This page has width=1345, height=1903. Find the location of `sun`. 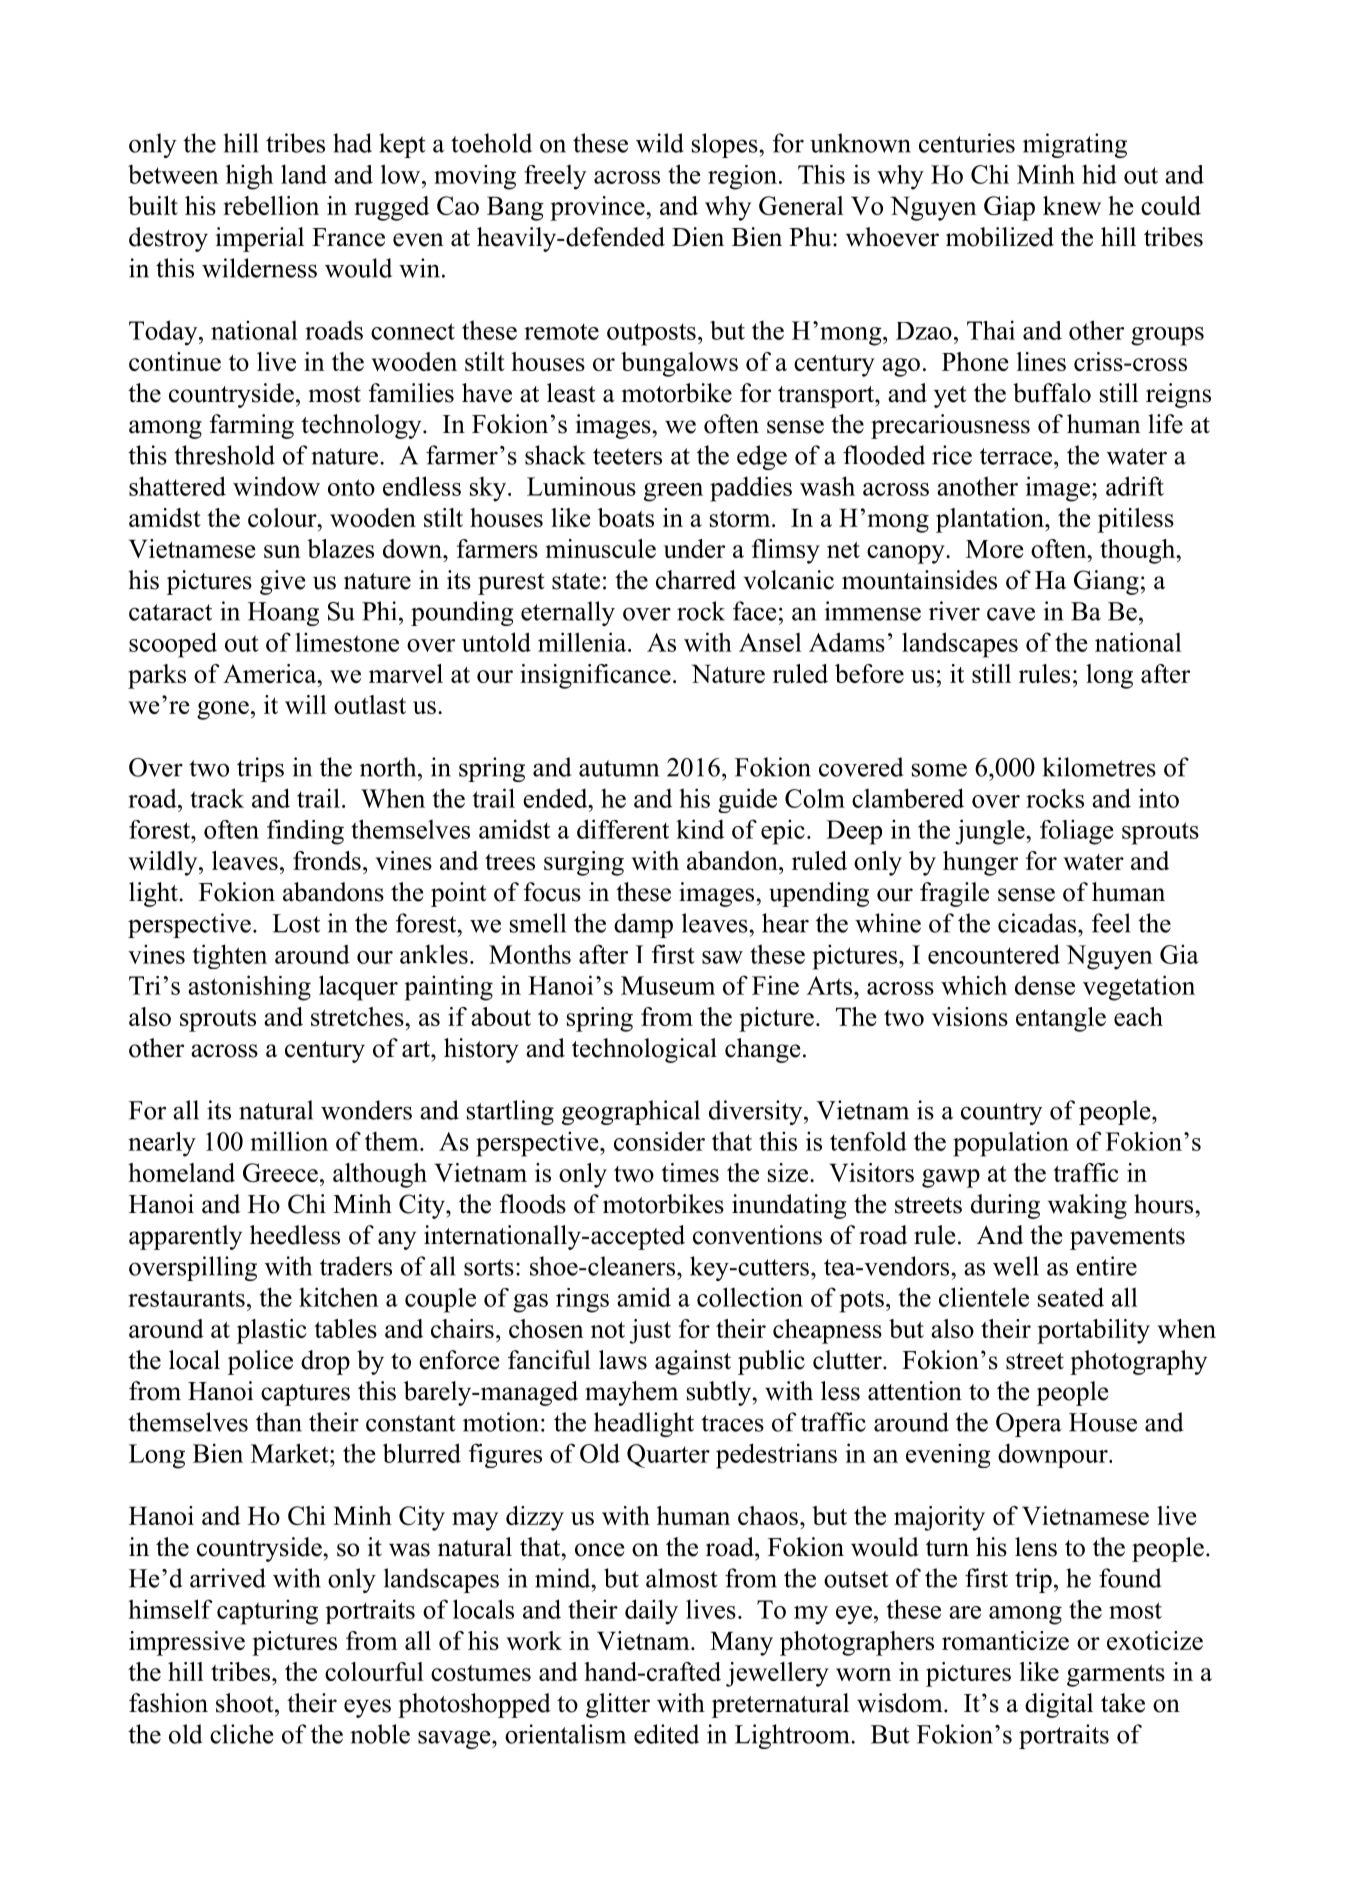

sun is located at coordinates (282, 551).
